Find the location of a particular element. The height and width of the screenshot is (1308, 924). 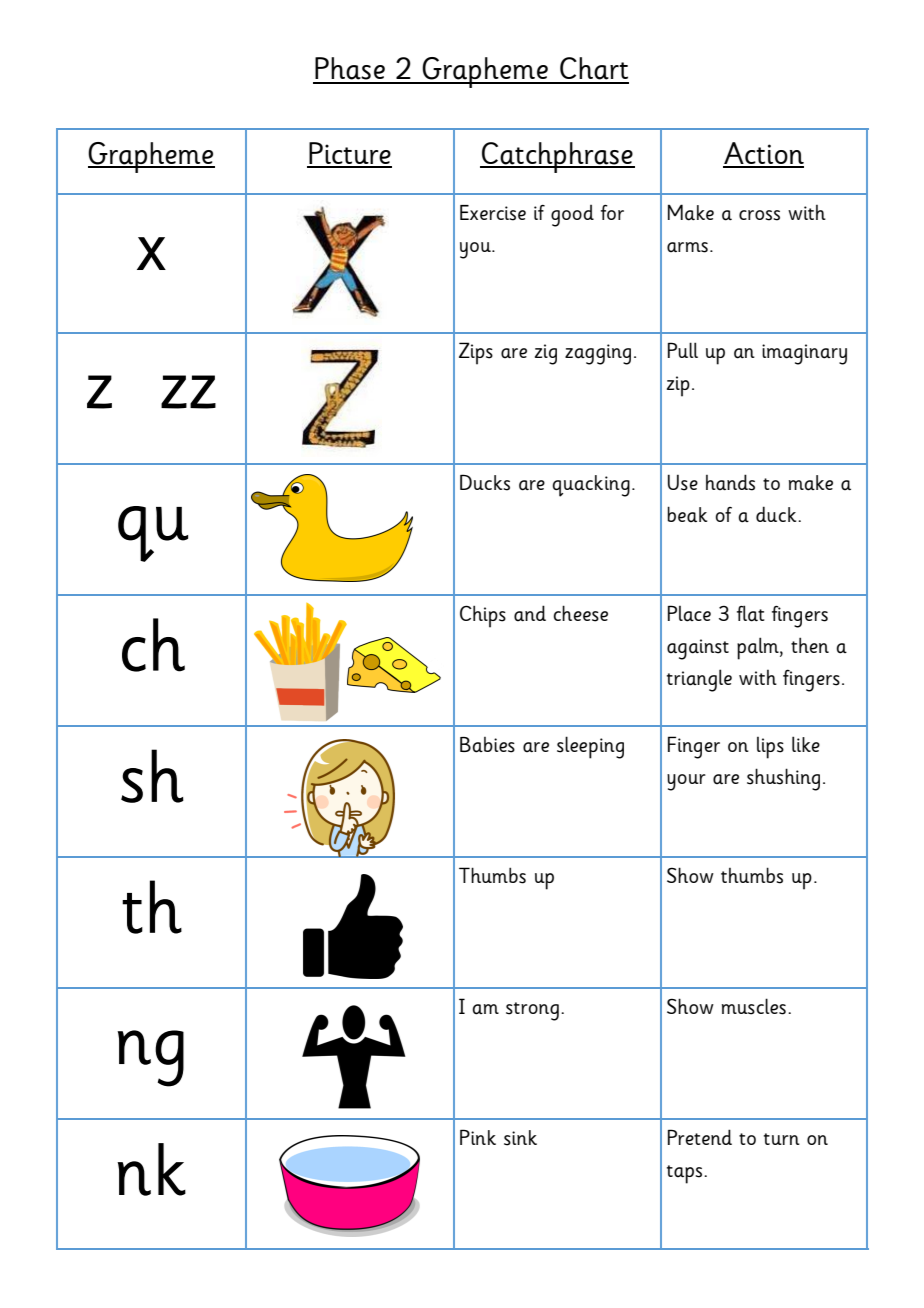

sink is located at coordinates (520, 1138).
